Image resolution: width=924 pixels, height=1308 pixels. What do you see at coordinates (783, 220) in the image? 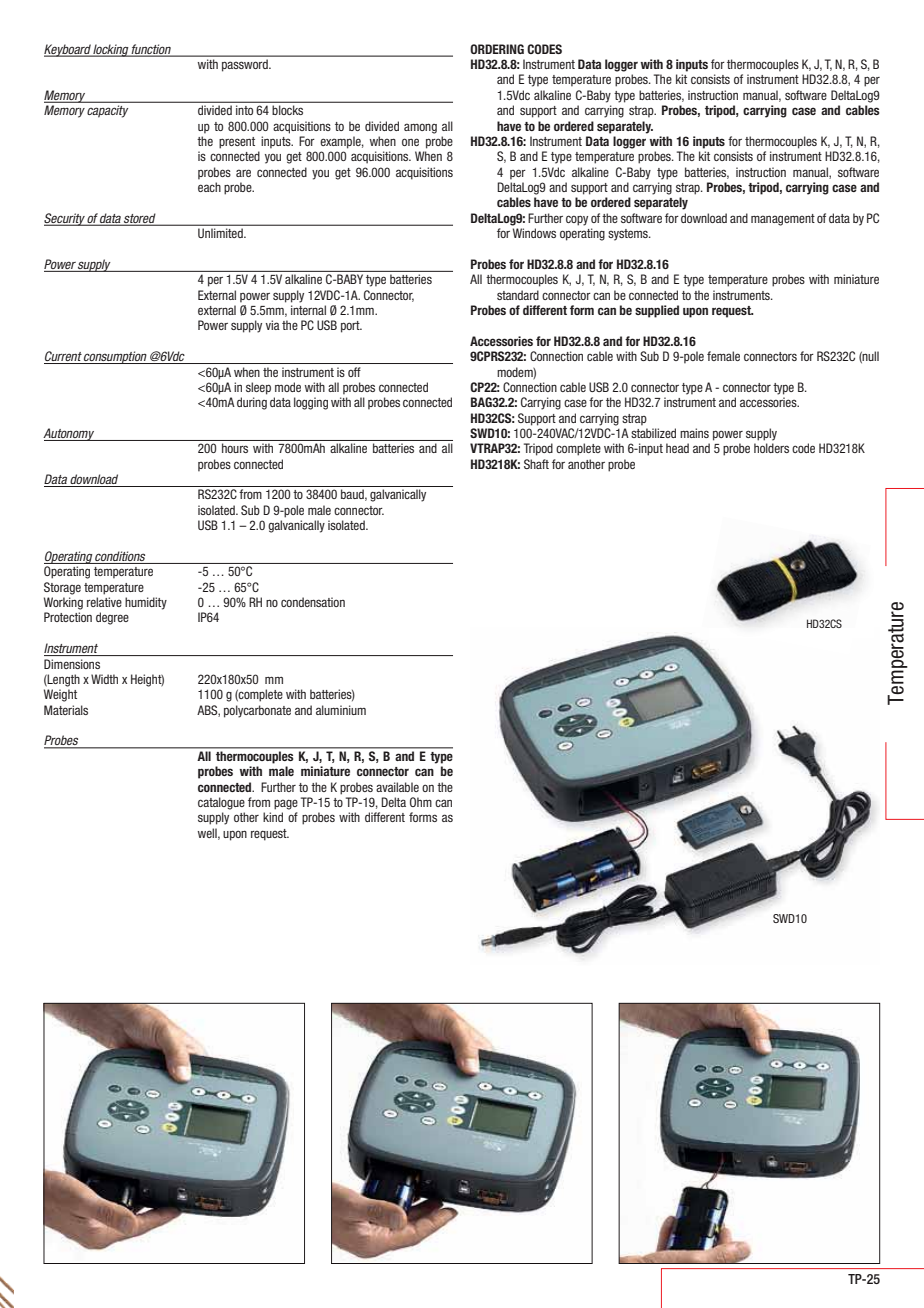
I see `management` at bounding box center [783, 220].
